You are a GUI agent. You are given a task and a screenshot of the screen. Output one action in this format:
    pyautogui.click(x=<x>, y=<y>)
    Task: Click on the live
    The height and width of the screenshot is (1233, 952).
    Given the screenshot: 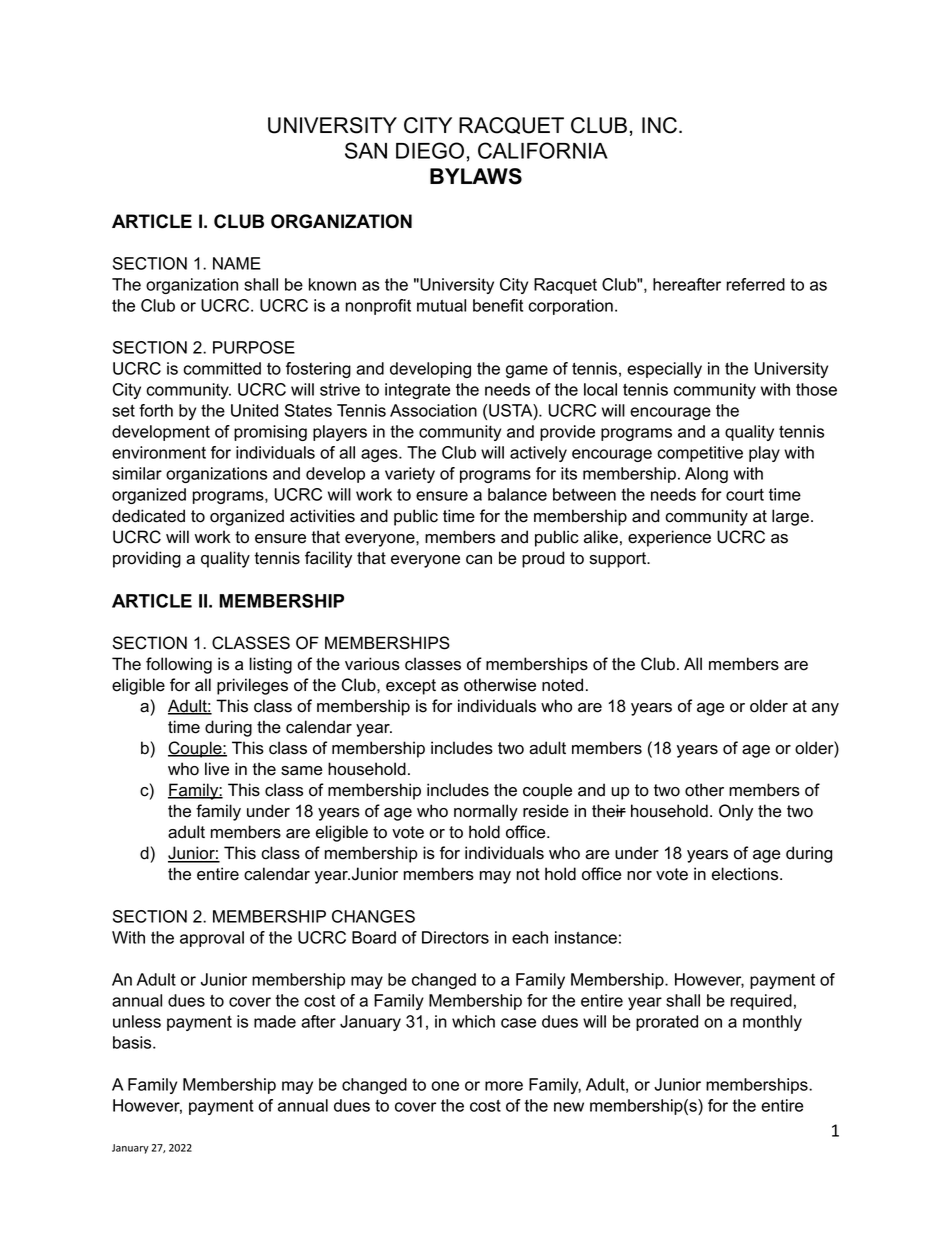 What is the action you would take?
    pyautogui.click(x=217, y=769)
